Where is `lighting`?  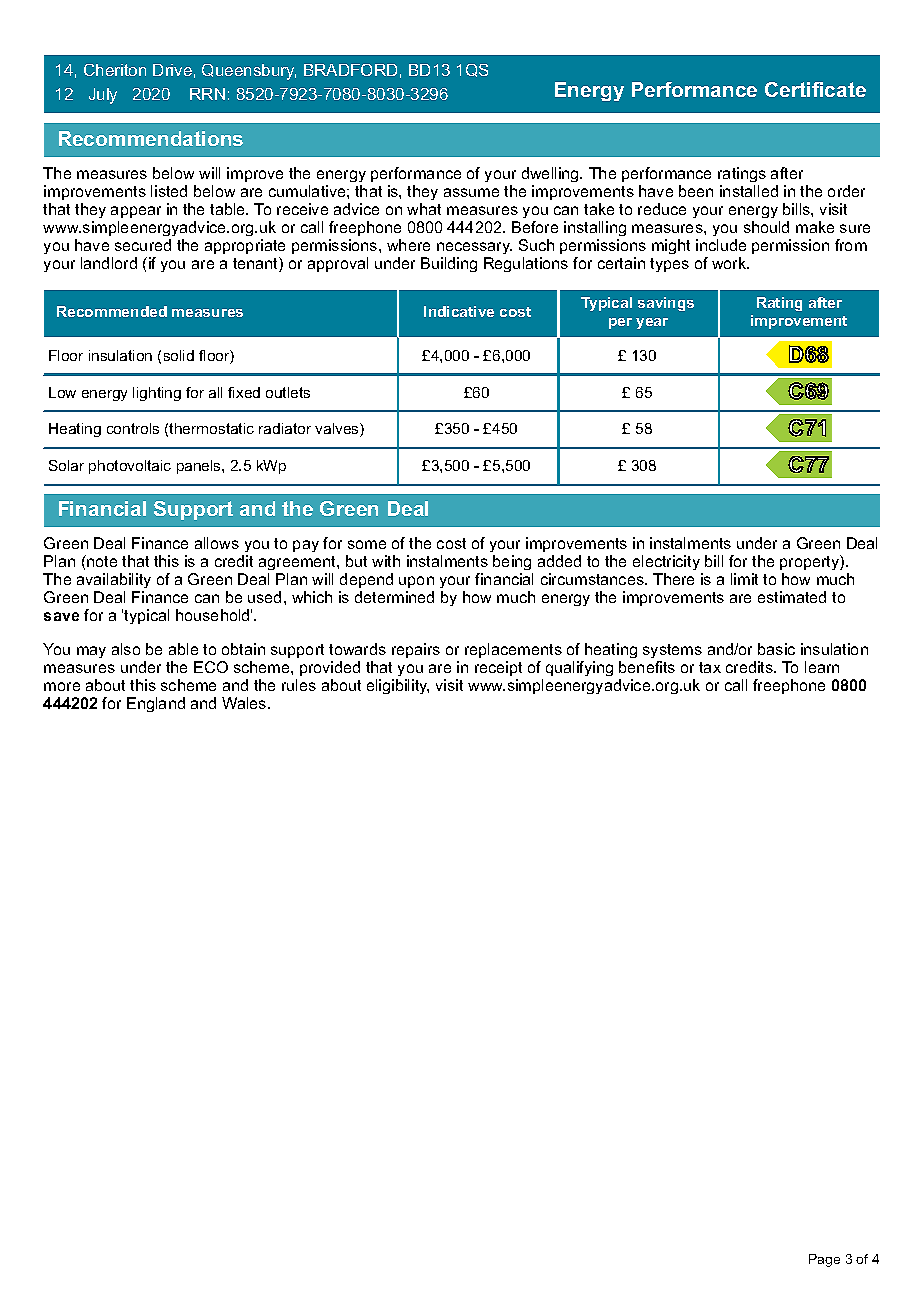
lighting is located at coordinates (157, 394).
